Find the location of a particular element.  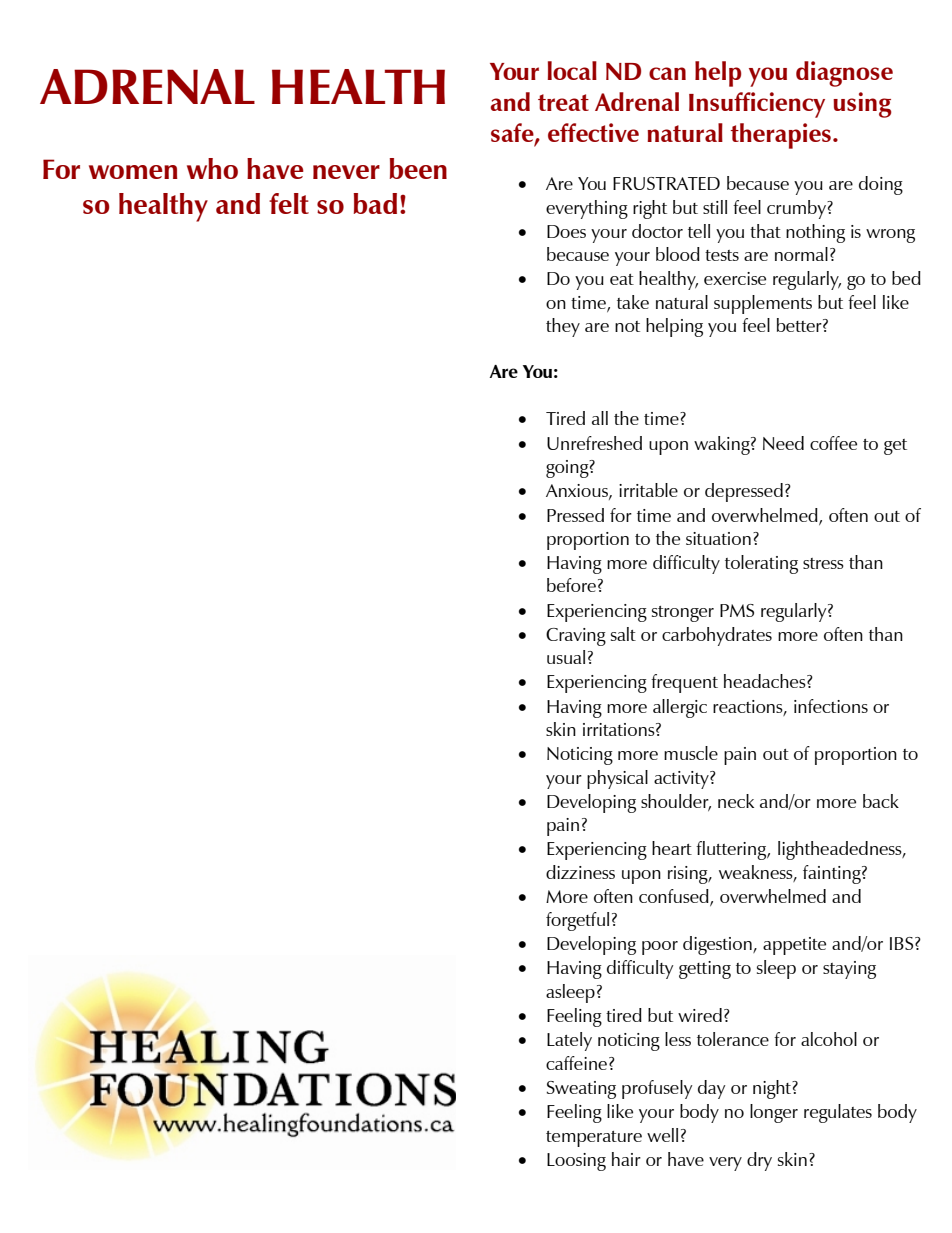

who is located at coordinates (212, 168).
